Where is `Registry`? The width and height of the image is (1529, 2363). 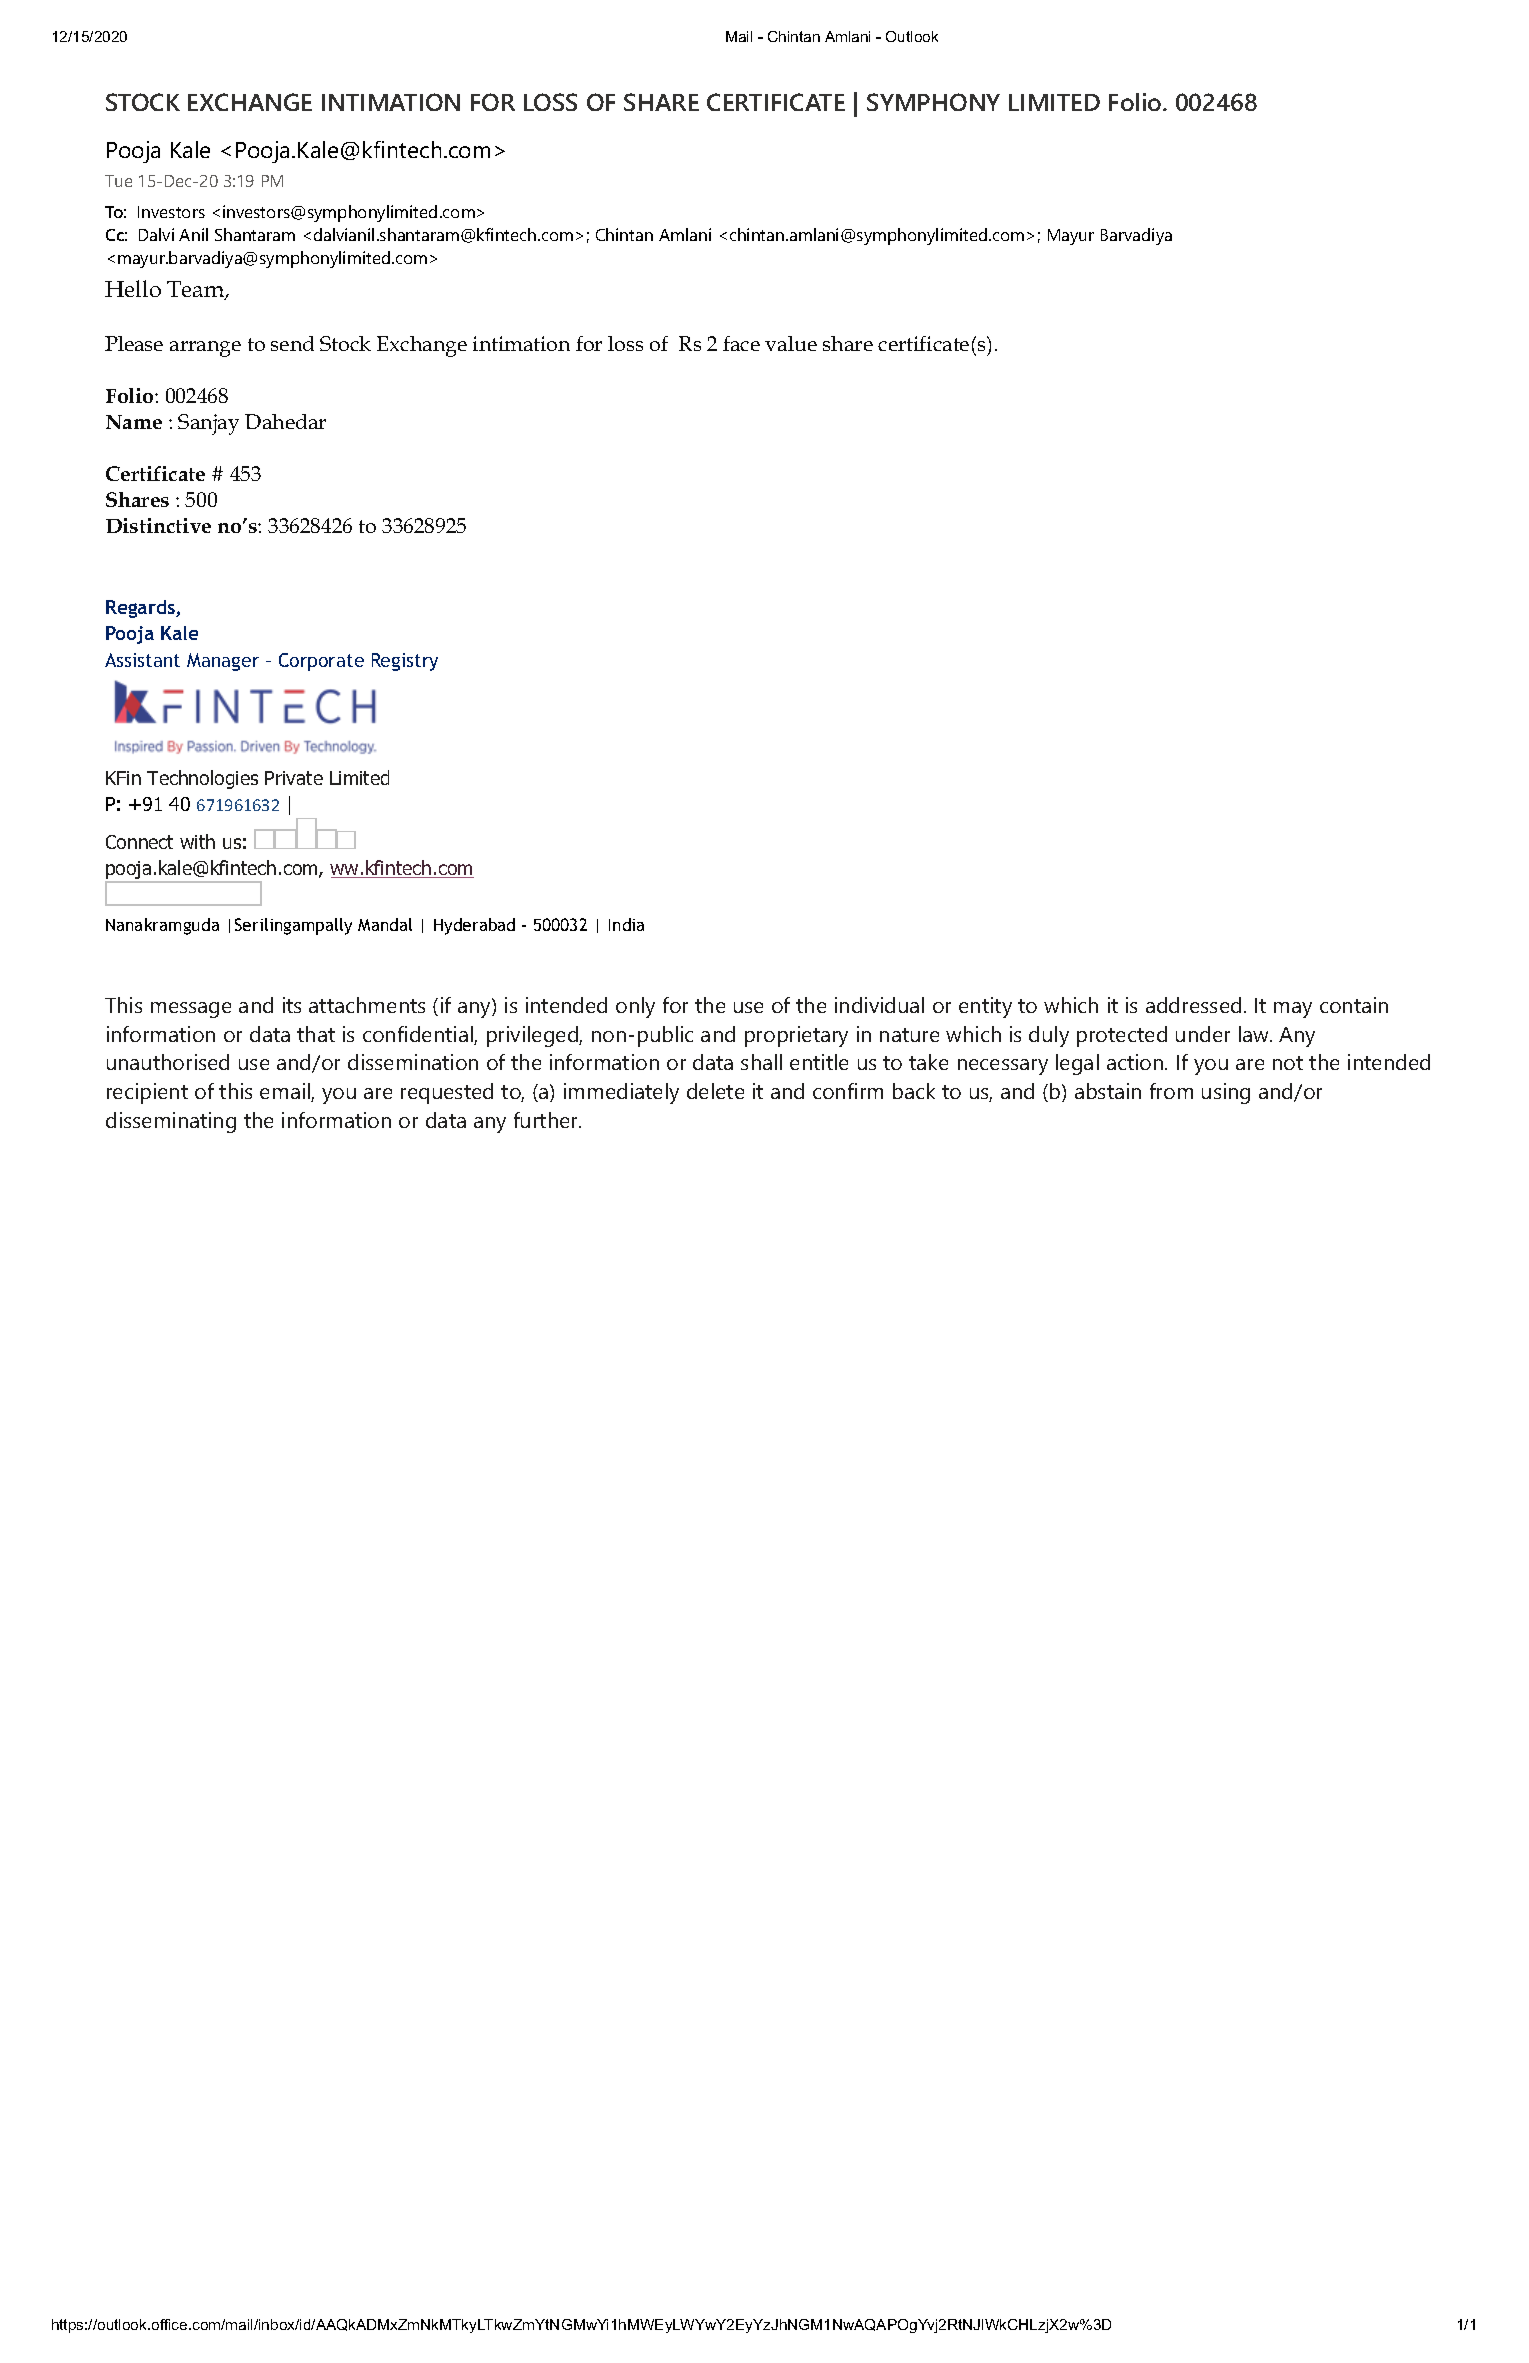 Registry is located at coordinates (405, 662).
